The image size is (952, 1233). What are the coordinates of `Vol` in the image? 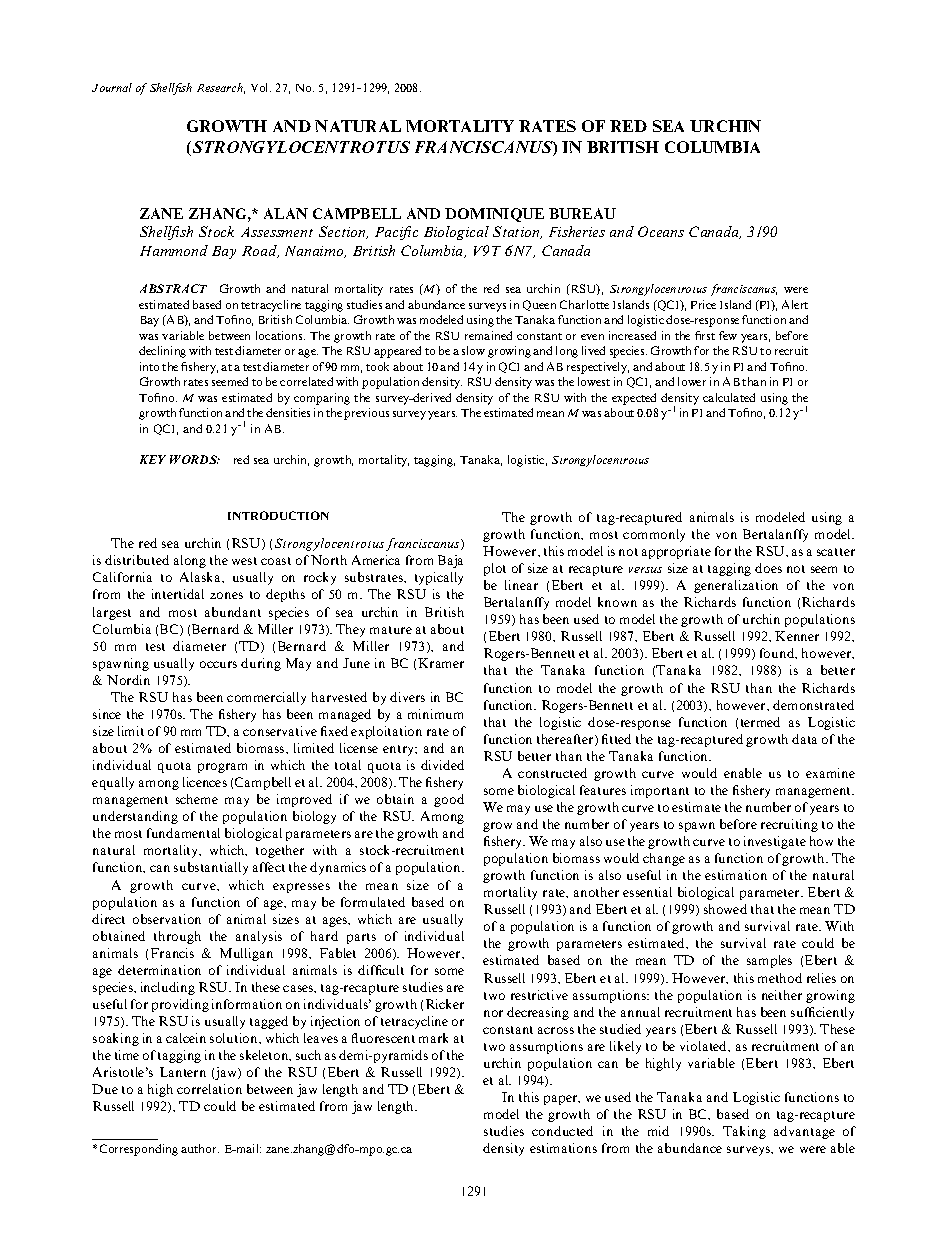 It's located at (261, 87).
